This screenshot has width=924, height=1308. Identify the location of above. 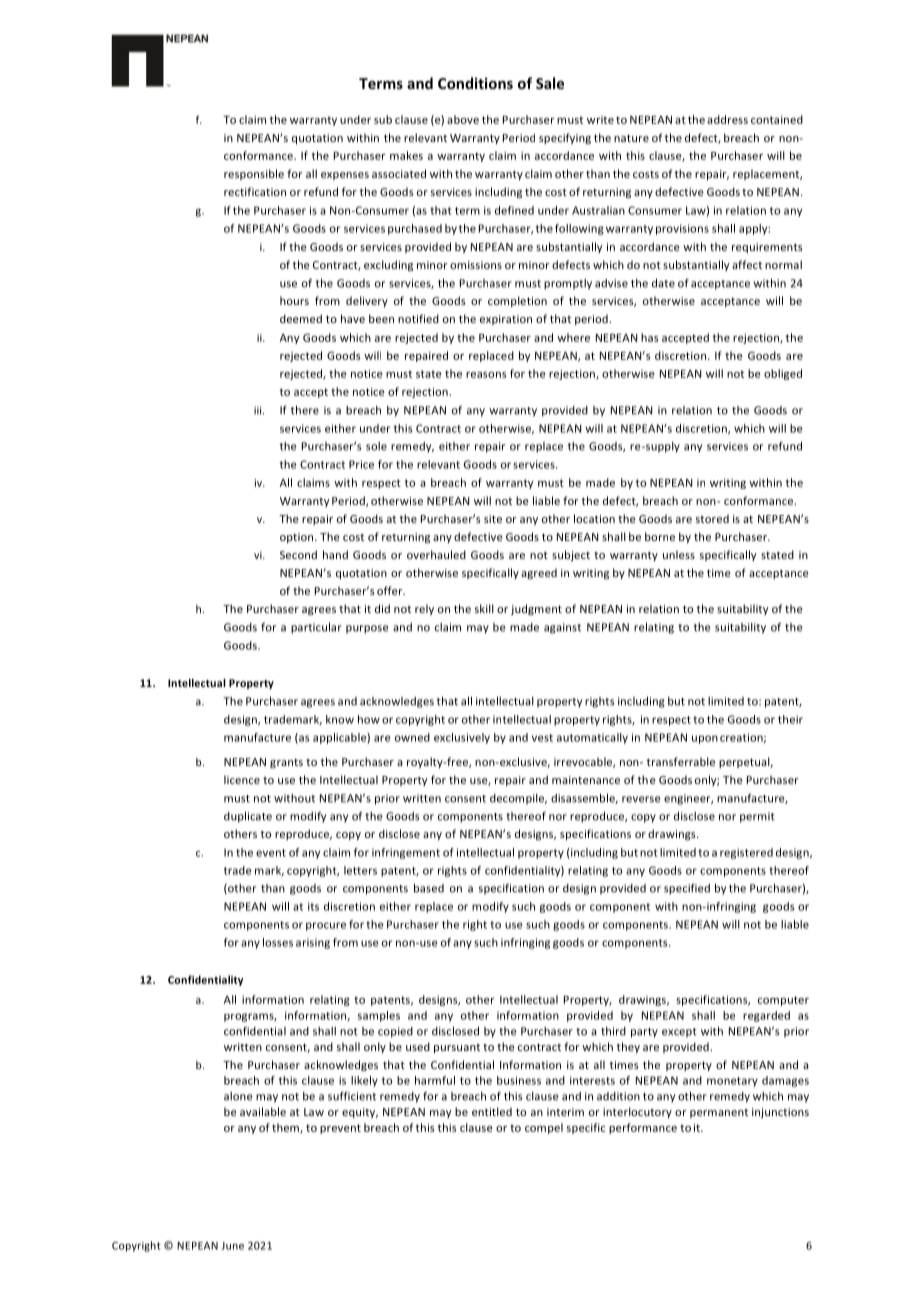
(463, 119).
